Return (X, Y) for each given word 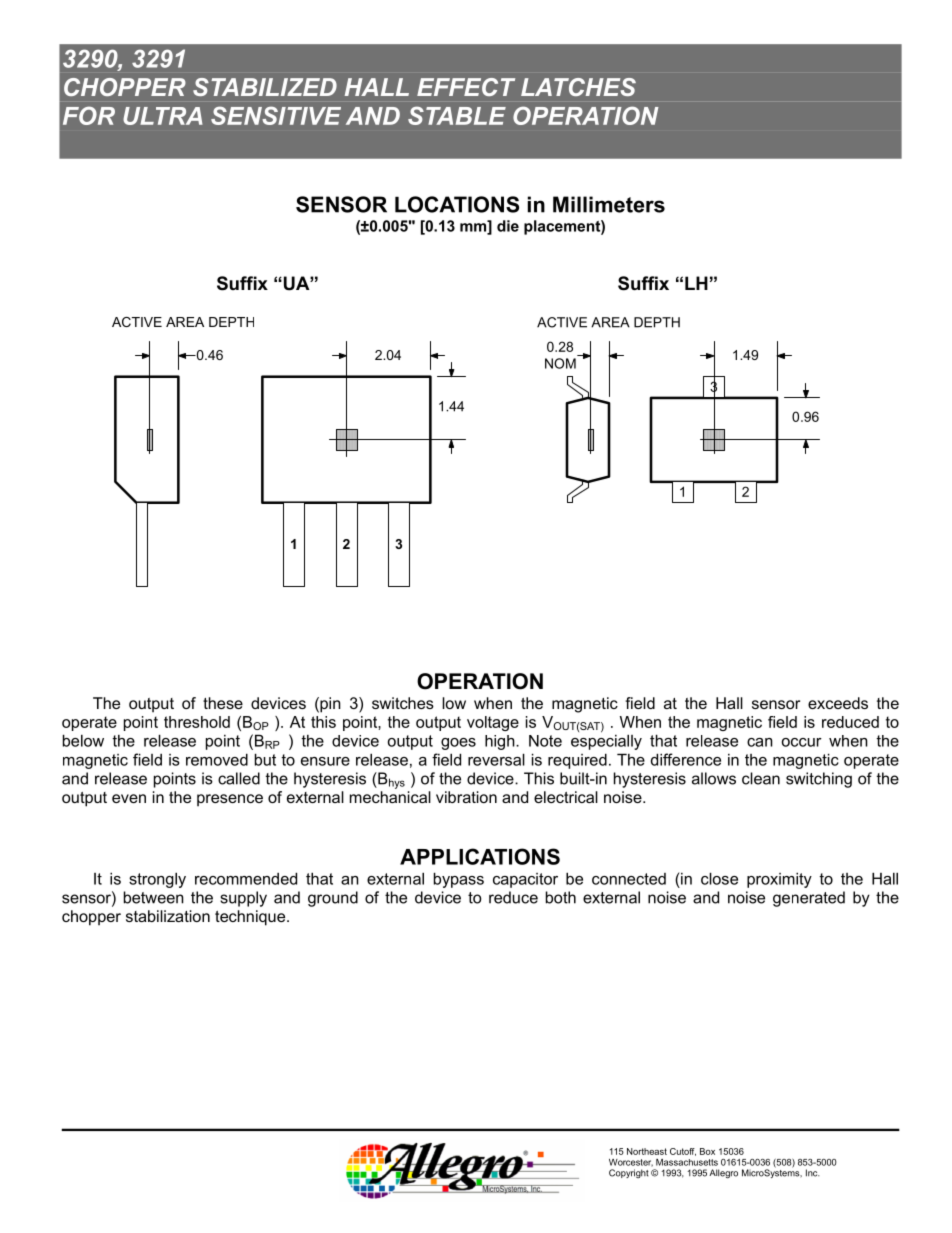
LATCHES (578, 87)
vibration (466, 797)
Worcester (631, 1163)
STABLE (457, 115)
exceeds (838, 703)
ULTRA (163, 116)
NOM (560, 363)
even (129, 798)
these (223, 703)
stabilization (168, 916)
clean (761, 778)
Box (707, 1151)
